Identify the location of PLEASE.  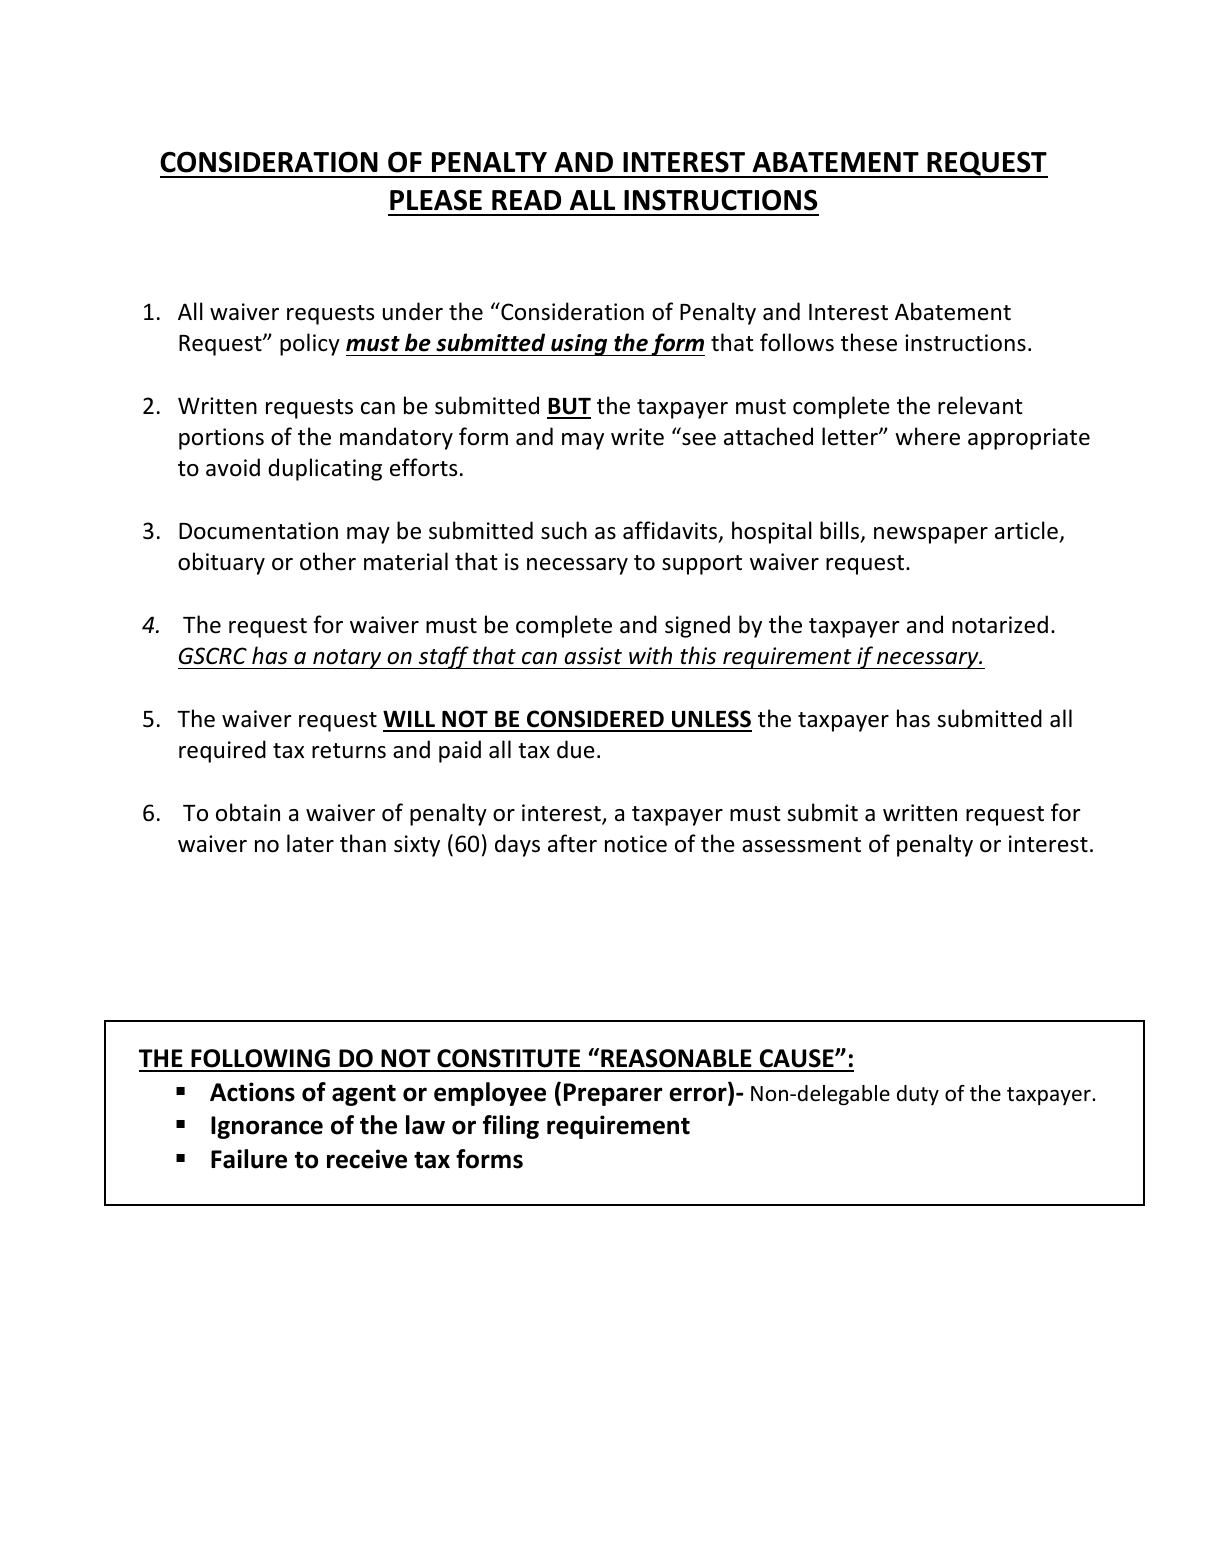
(436, 200).
